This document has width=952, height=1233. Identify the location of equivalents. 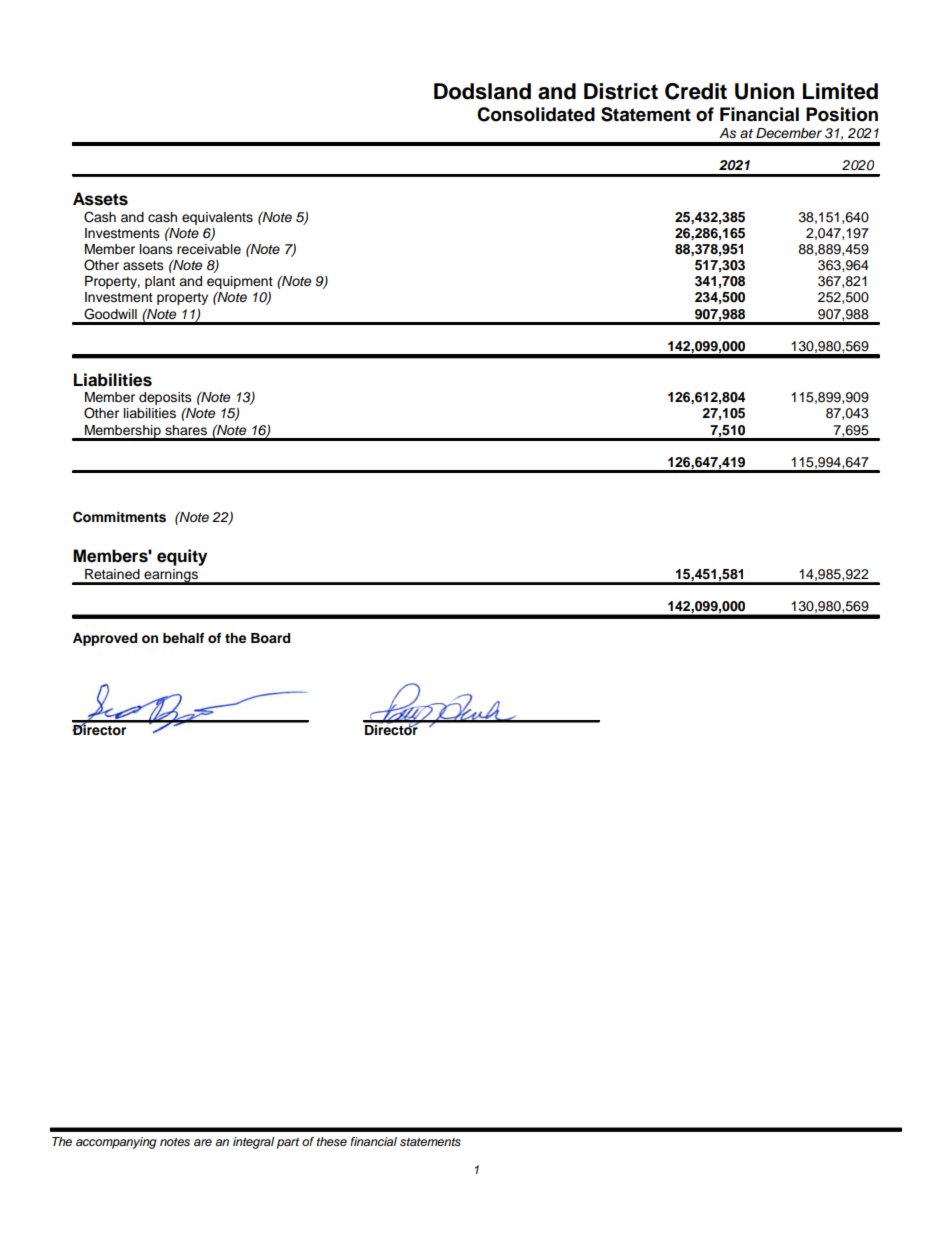
(217, 218).
